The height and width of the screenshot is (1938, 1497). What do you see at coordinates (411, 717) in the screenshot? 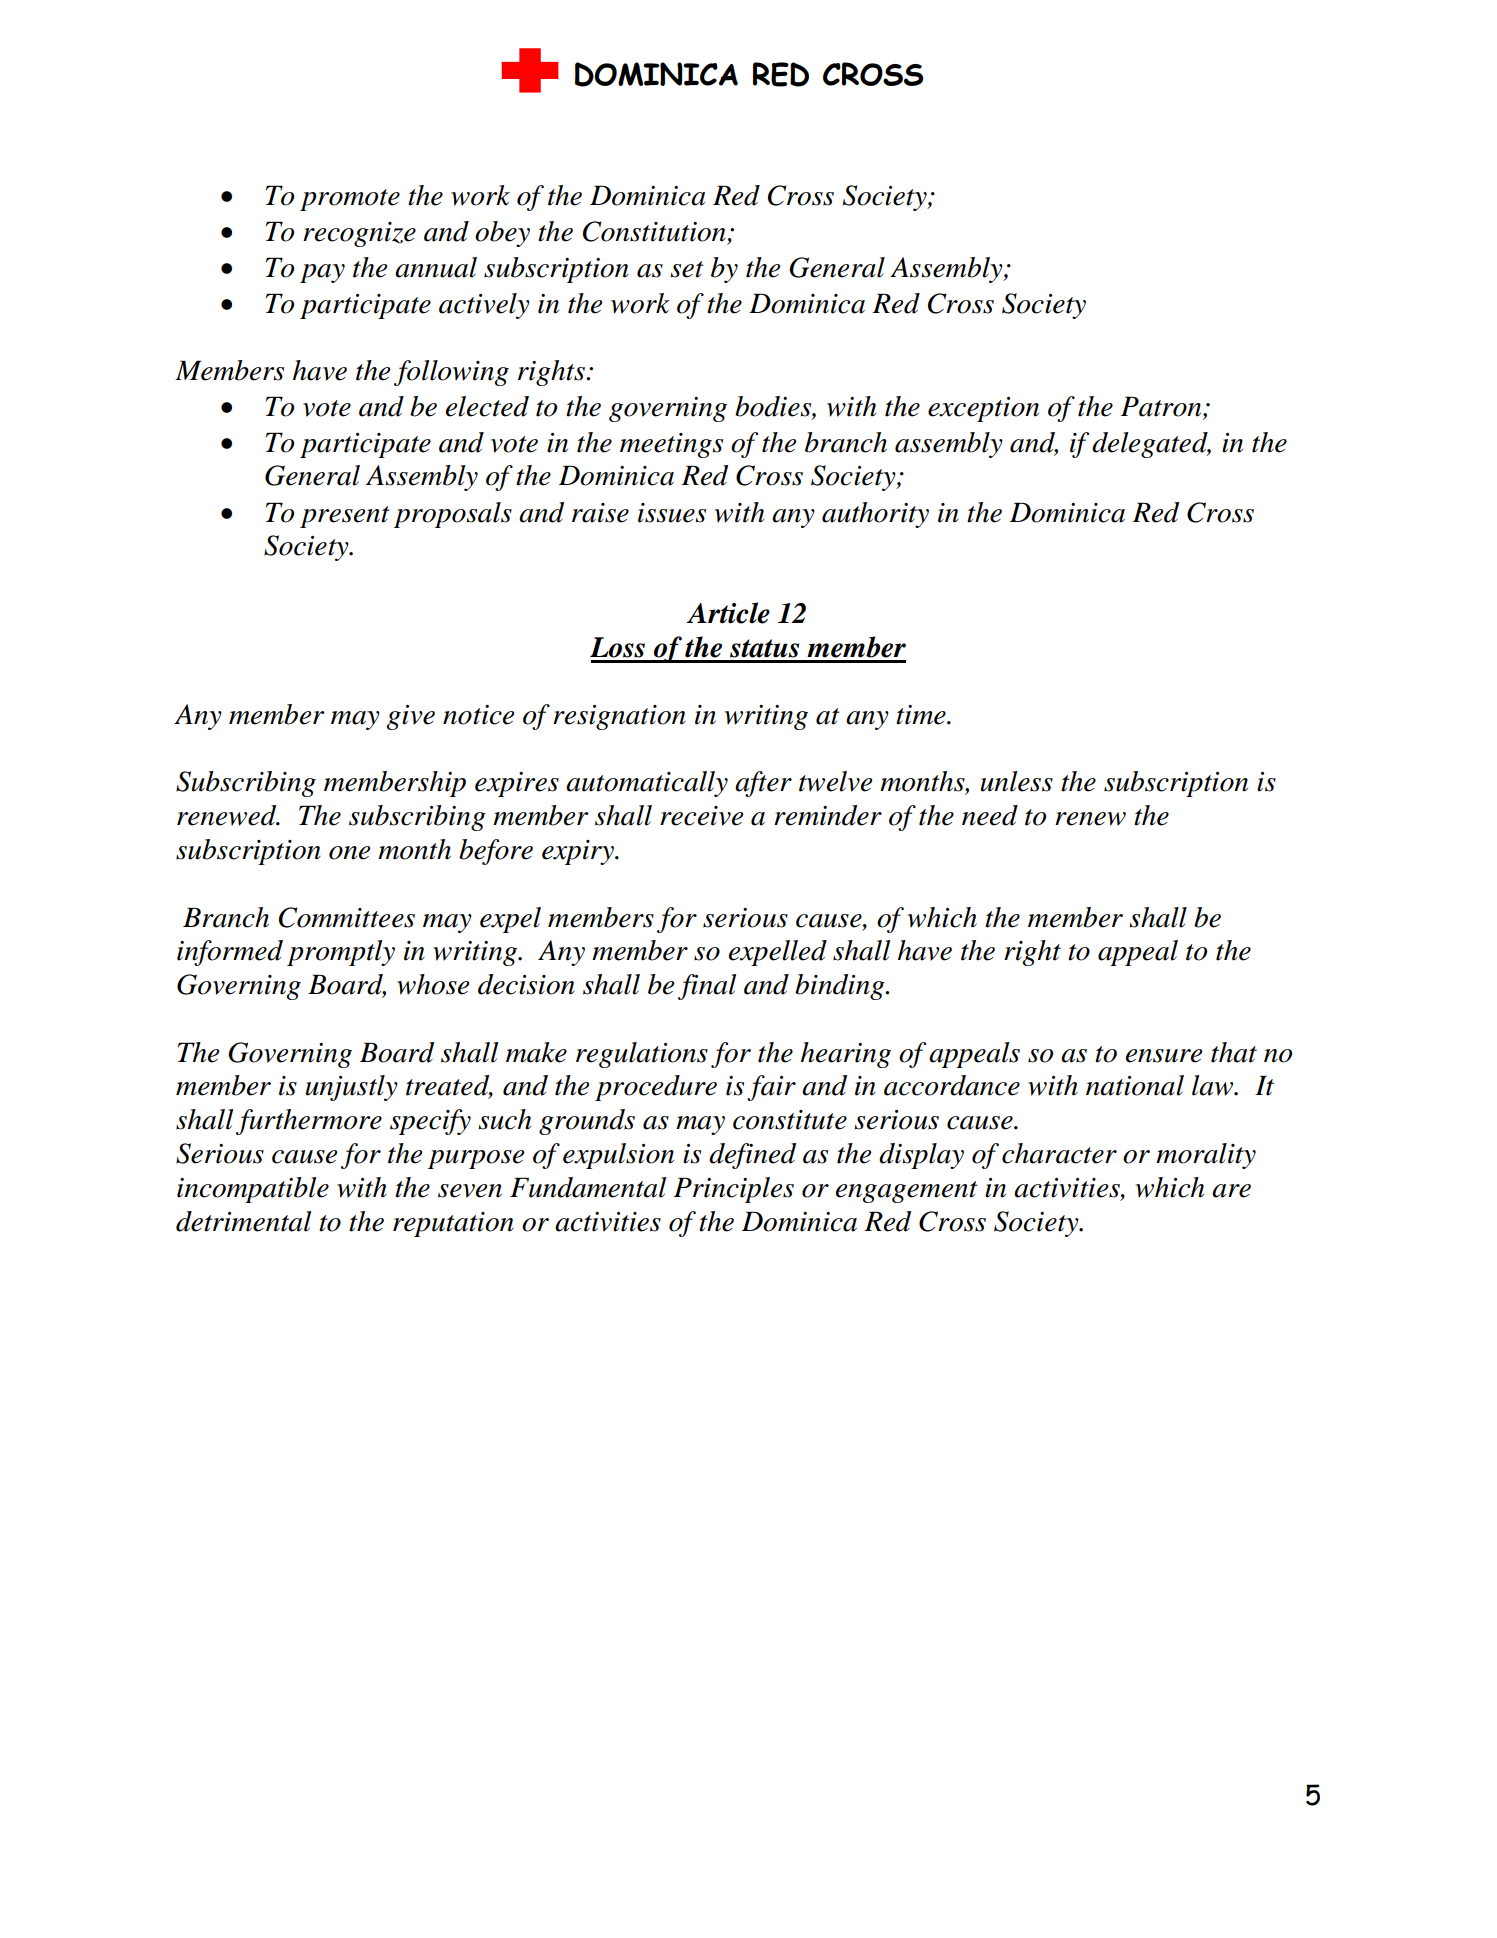
I see `give` at bounding box center [411, 717].
